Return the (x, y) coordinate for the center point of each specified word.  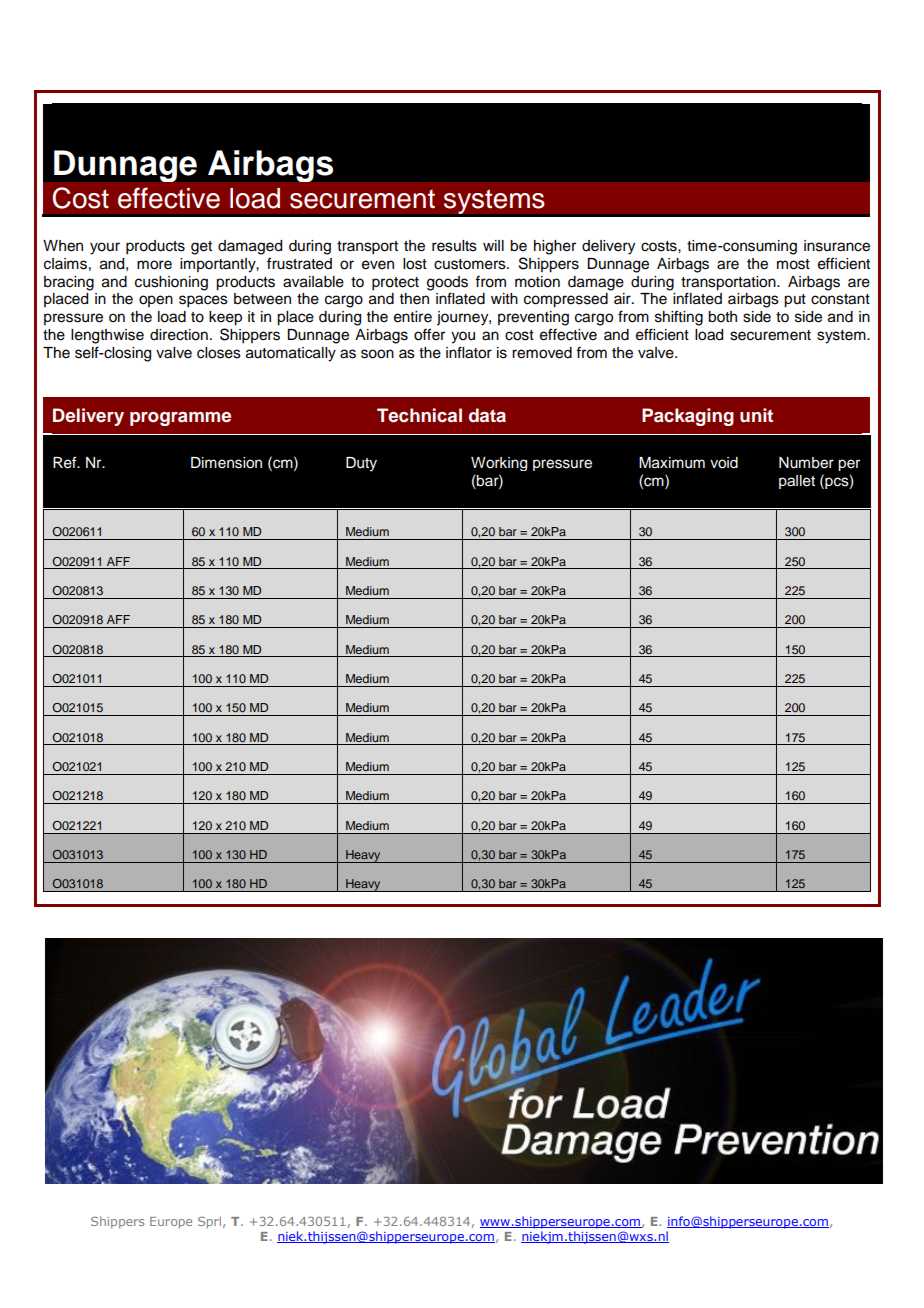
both (722, 317)
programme (180, 419)
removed (542, 353)
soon (377, 354)
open (156, 301)
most (793, 264)
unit (756, 415)
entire (413, 317)
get (201, 248)
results (454, 246)
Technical (419, 415)
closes (219, 353)
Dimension (226, 463)
